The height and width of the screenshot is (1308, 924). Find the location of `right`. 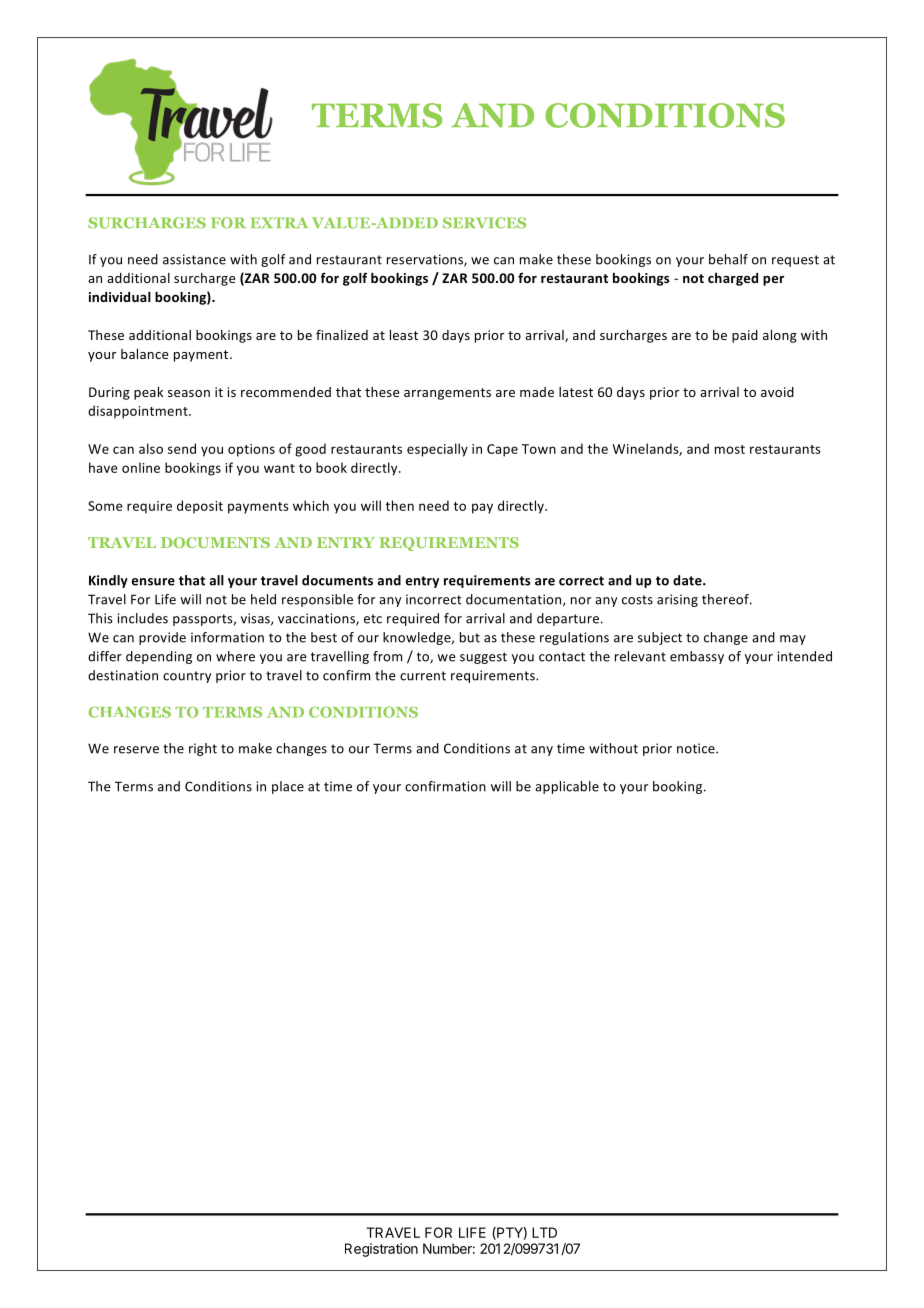

right is located at coordinates (203, 749).
